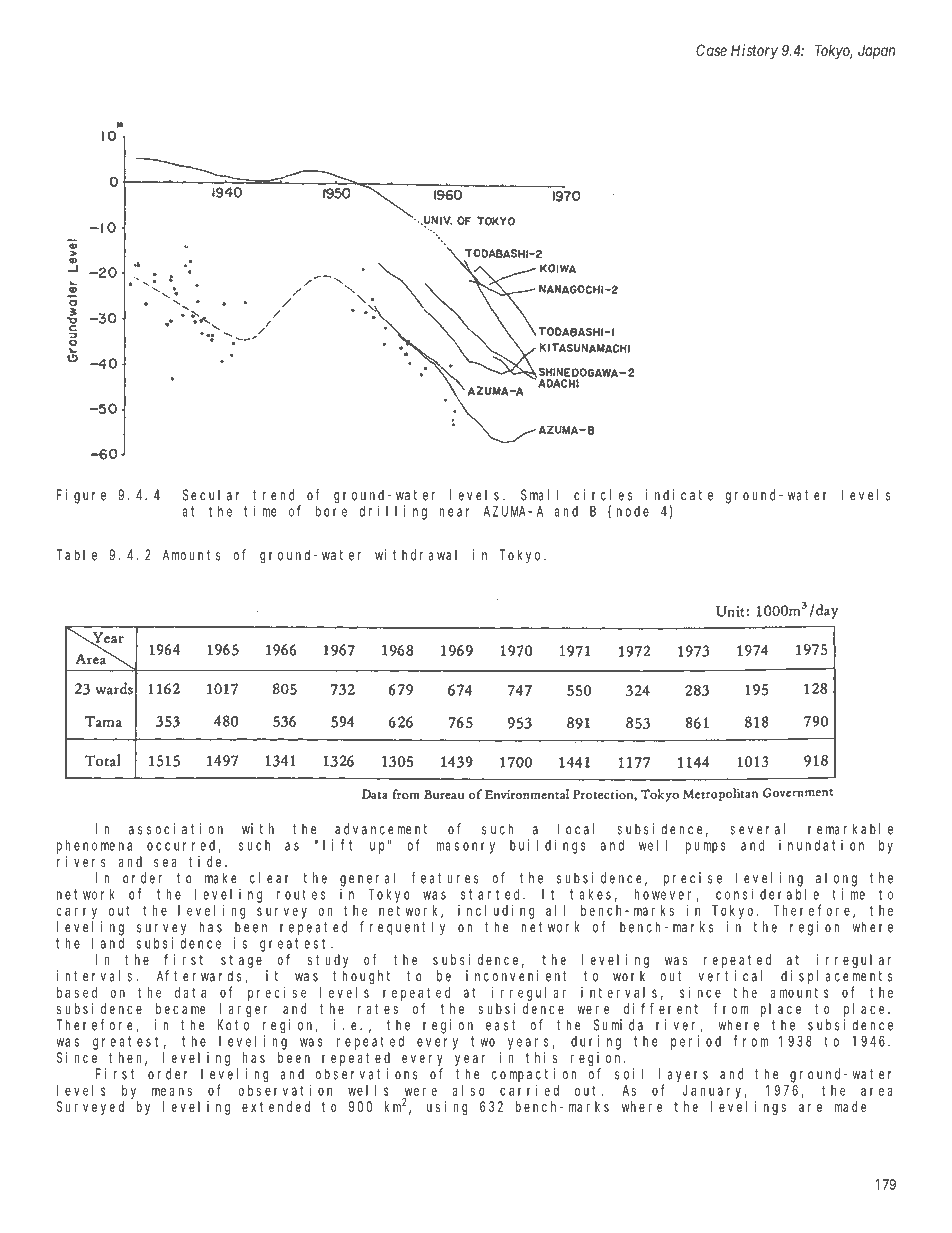 The image size is (952, 1233). Describe the element at coordinates (876, 51) in the document. I see `Japan` at that location.
